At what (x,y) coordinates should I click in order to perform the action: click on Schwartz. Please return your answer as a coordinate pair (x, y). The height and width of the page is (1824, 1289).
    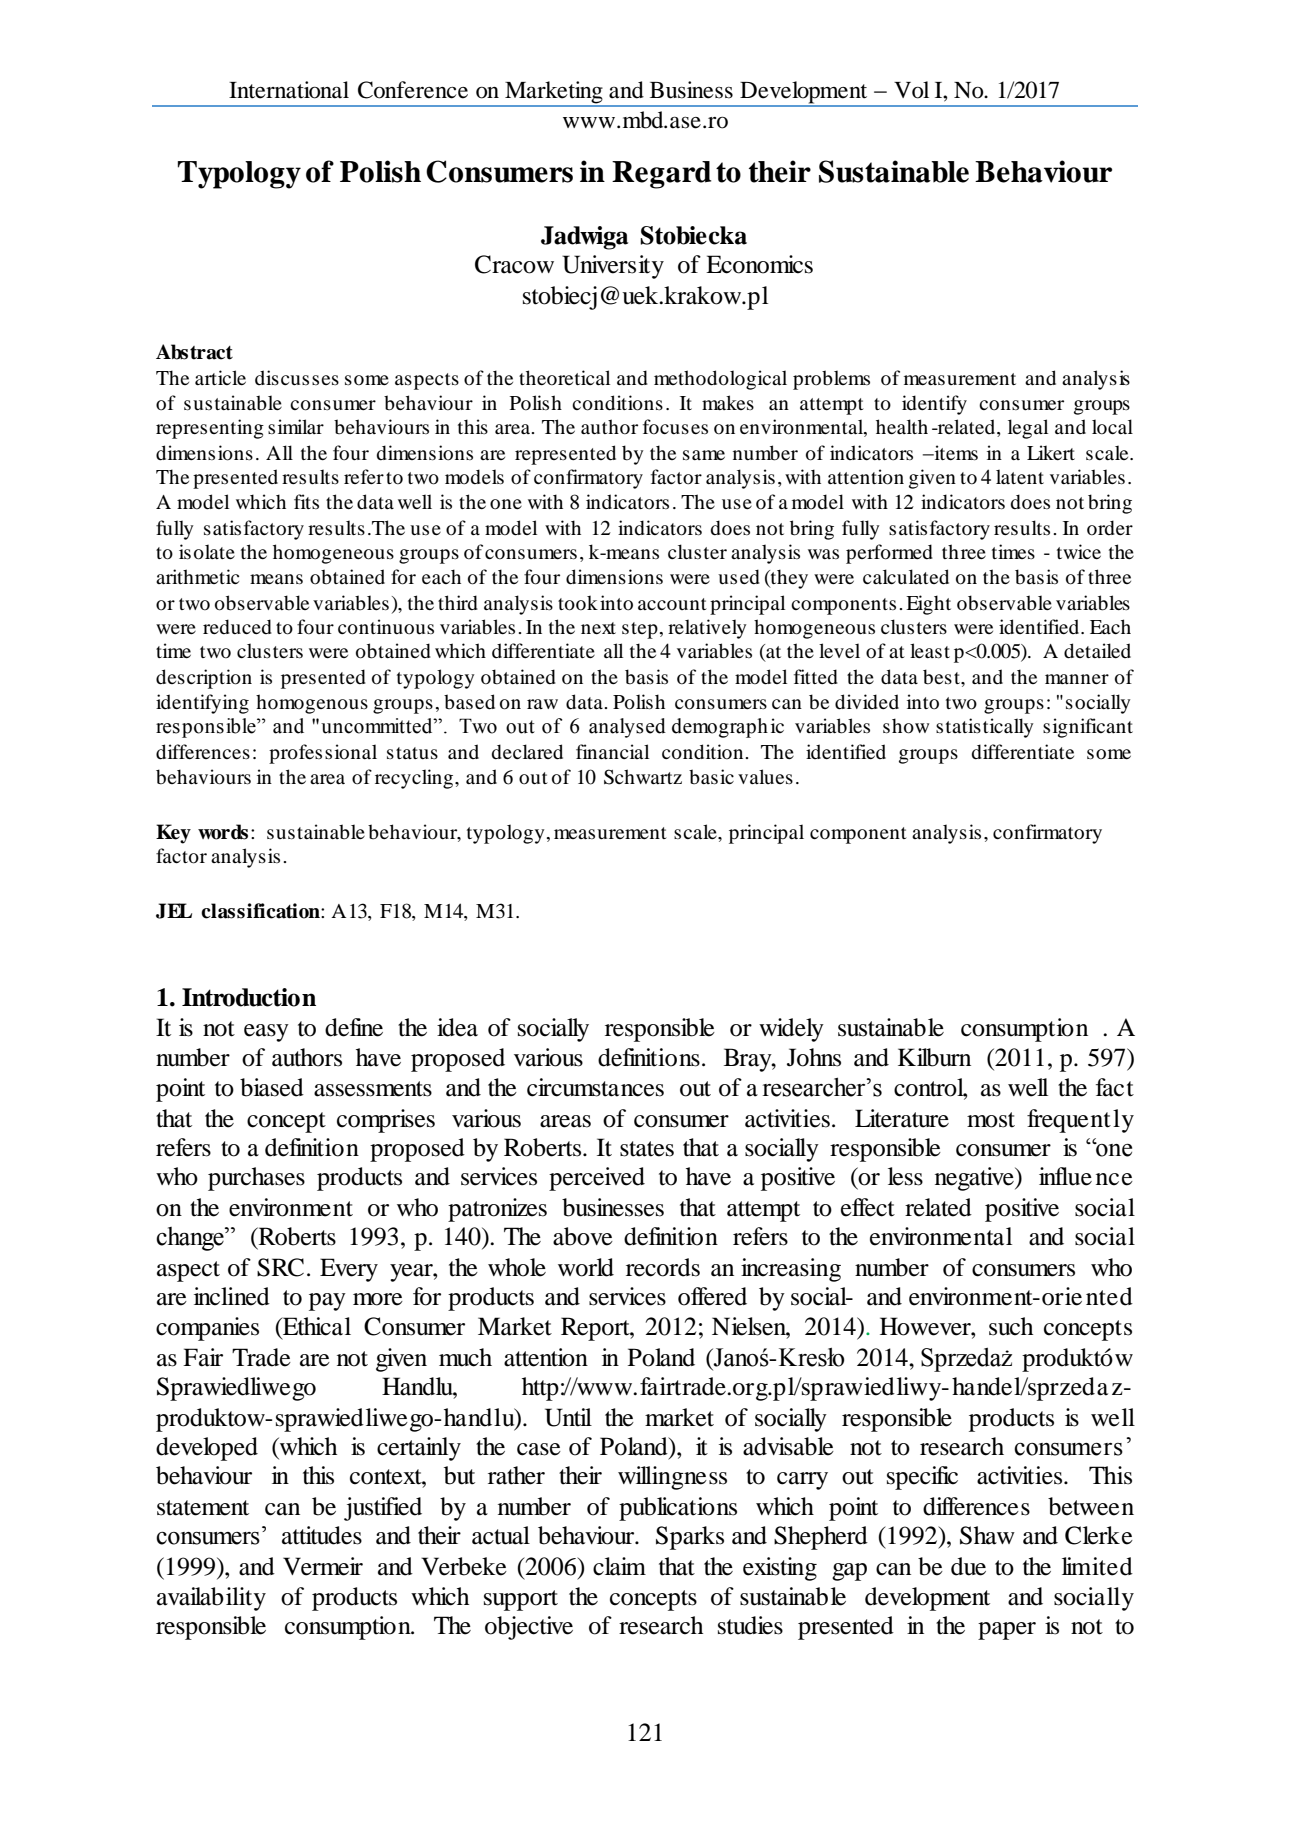
    Looking at the image, I should click on (643, 777).
